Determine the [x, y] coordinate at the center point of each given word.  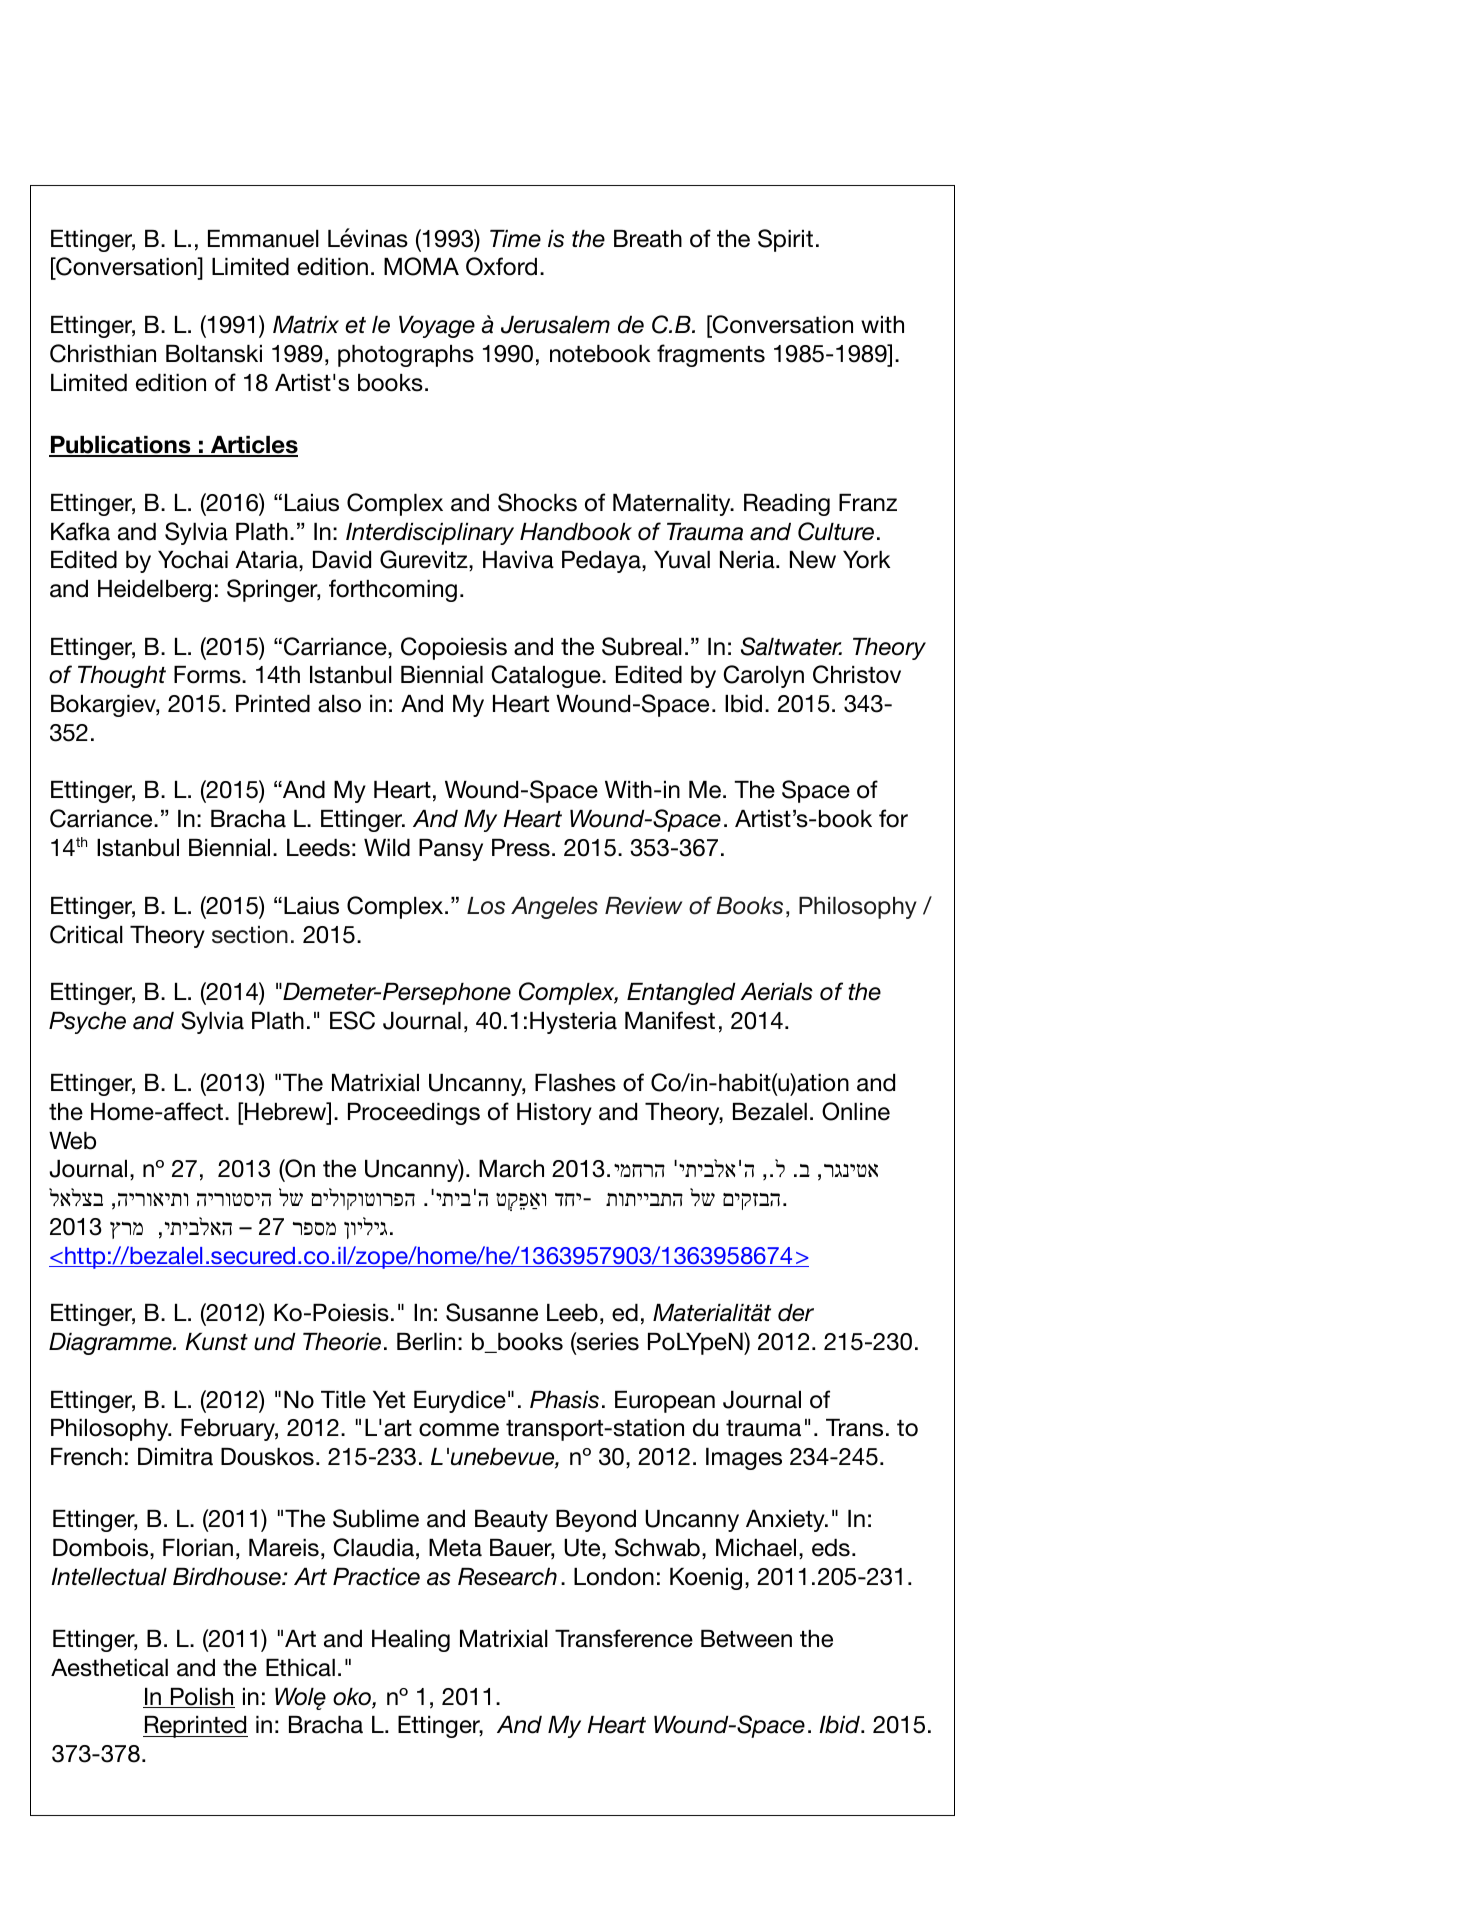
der [796, 1313]
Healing [411, 1641]
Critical [86, 934]
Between [746, 1639]
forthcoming [393, 590]
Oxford [501, 266]
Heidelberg [154, 591]
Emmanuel [263, 239]
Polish [201, 1698]
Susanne [492, 1312]
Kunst [216, 1342]
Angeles [554, 908]
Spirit [785, 240]
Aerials [776, 992]
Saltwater [791, 646]
